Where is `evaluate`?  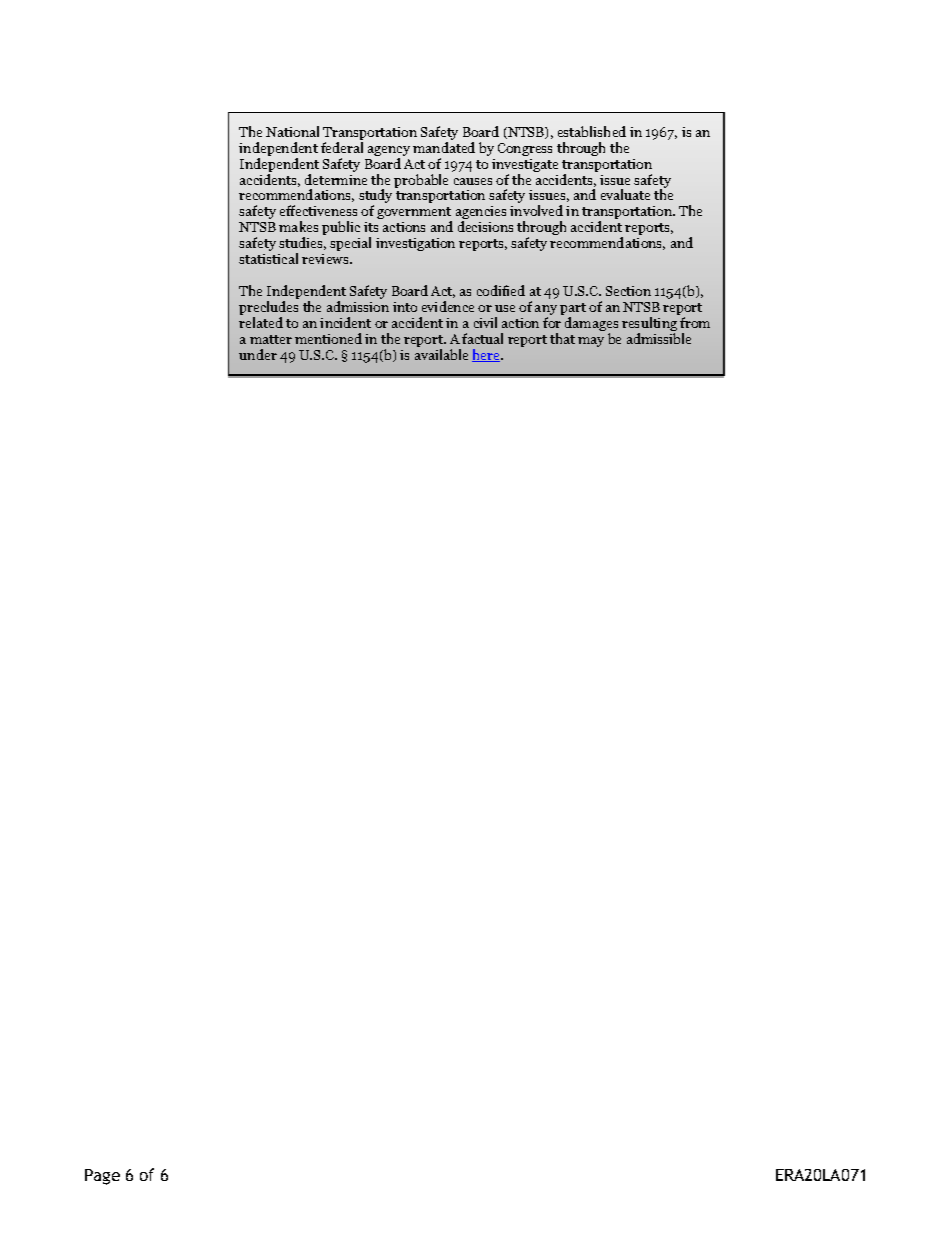 evaluate is located at coordinates (625, 194).
